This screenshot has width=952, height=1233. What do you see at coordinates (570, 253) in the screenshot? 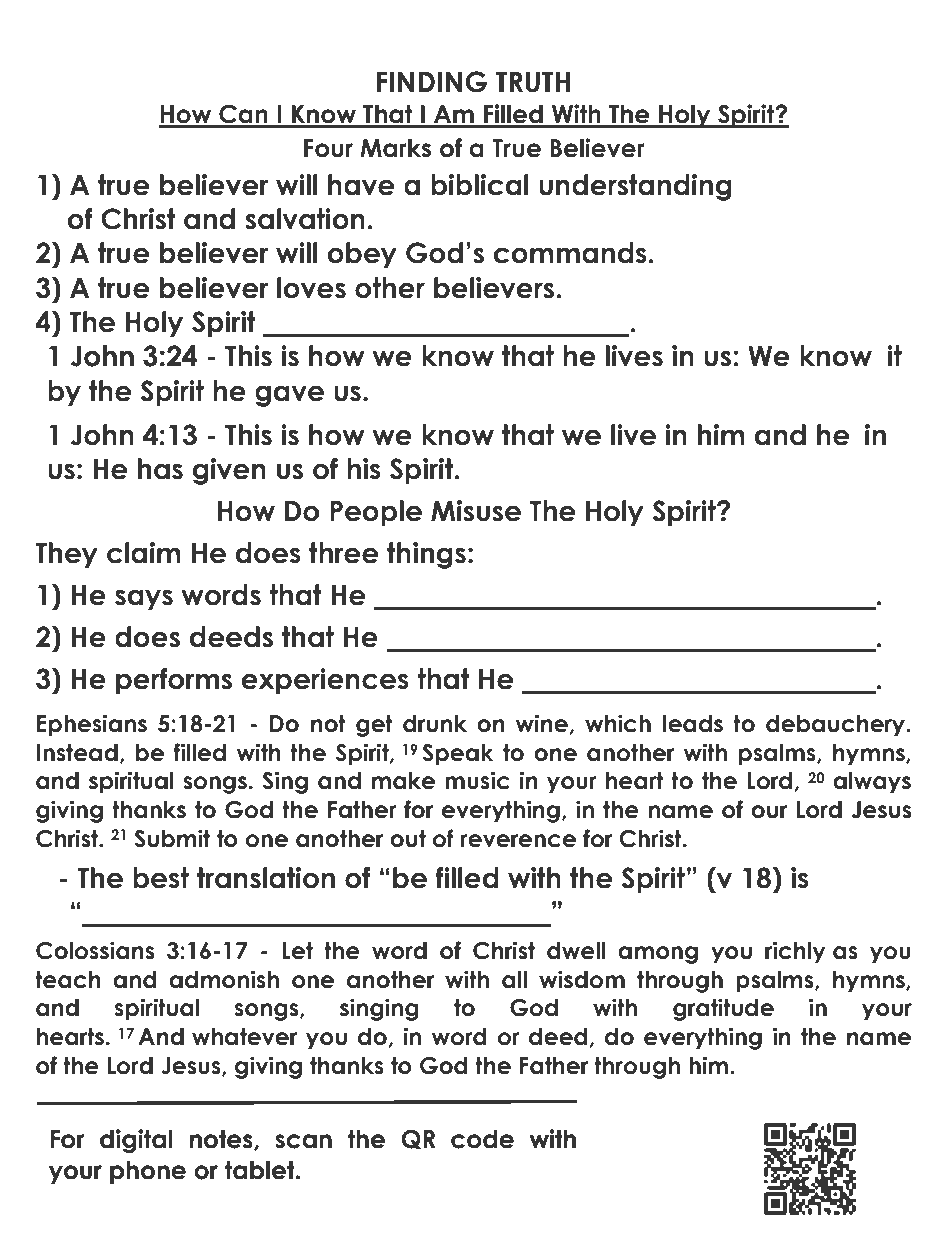
I see `commands` at bounding box center [570, 253].
